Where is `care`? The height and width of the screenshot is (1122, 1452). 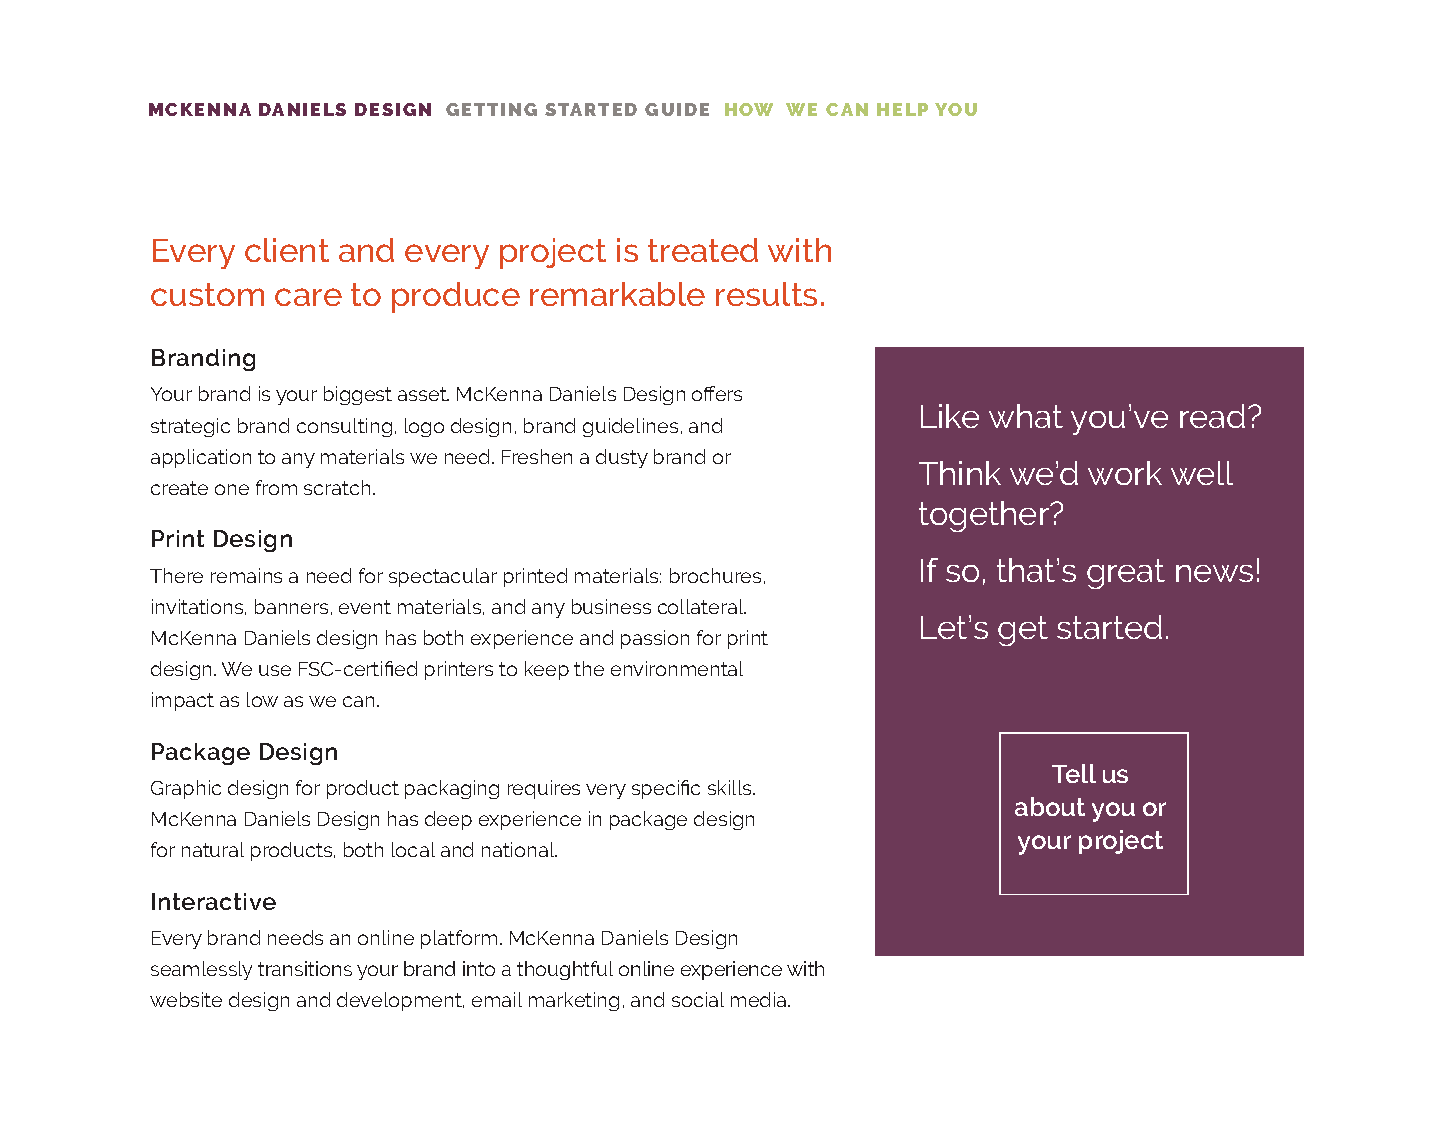 care is located at coordinates (308, 297).
